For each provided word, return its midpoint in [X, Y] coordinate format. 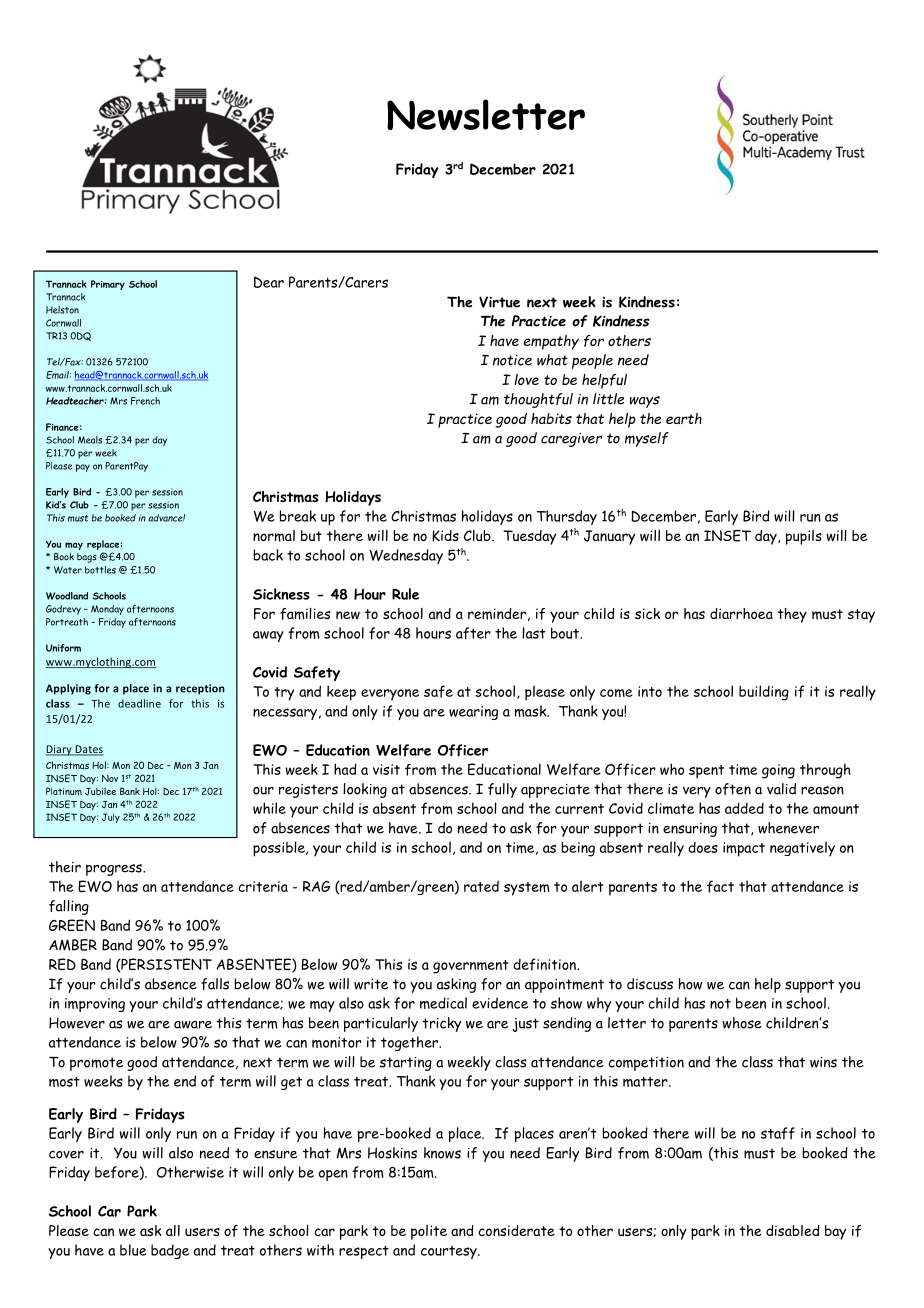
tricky [441, 1024]
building [764, 693]
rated [481, 886]
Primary [108, 285]
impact [744, 849]
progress [115, 870]
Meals [90, 440]
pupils [804, 537]
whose [742, 1023]
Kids [445, 536]
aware [193, 1025]
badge [170, 1251]
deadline [139, 703]
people [592, 361]
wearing [473, 713]
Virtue [499, 302]
